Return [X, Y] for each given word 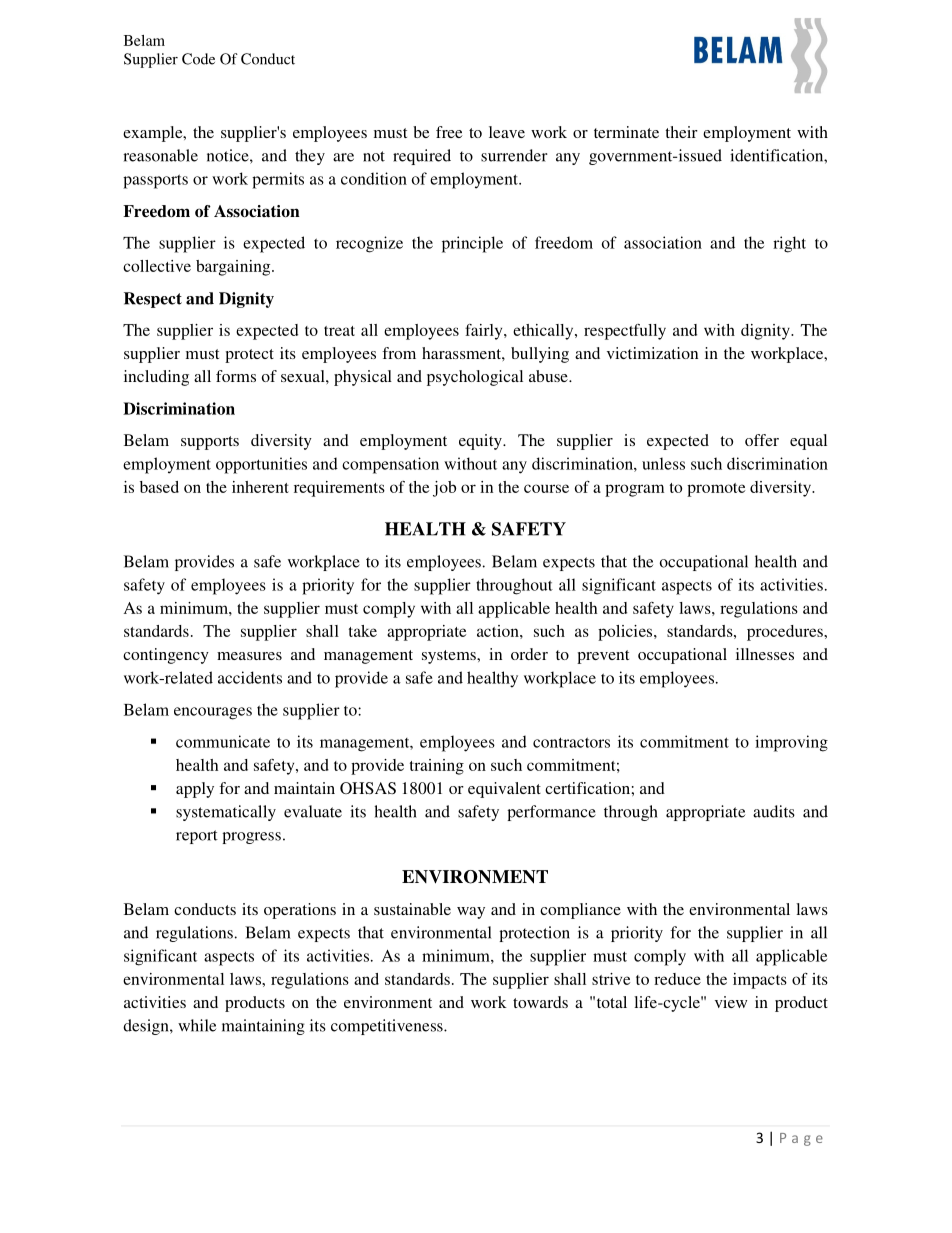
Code [198, 59]
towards [540, 1002]
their [681, 132]
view [731, 1002]
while [197, 1025]
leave [507, 132]
